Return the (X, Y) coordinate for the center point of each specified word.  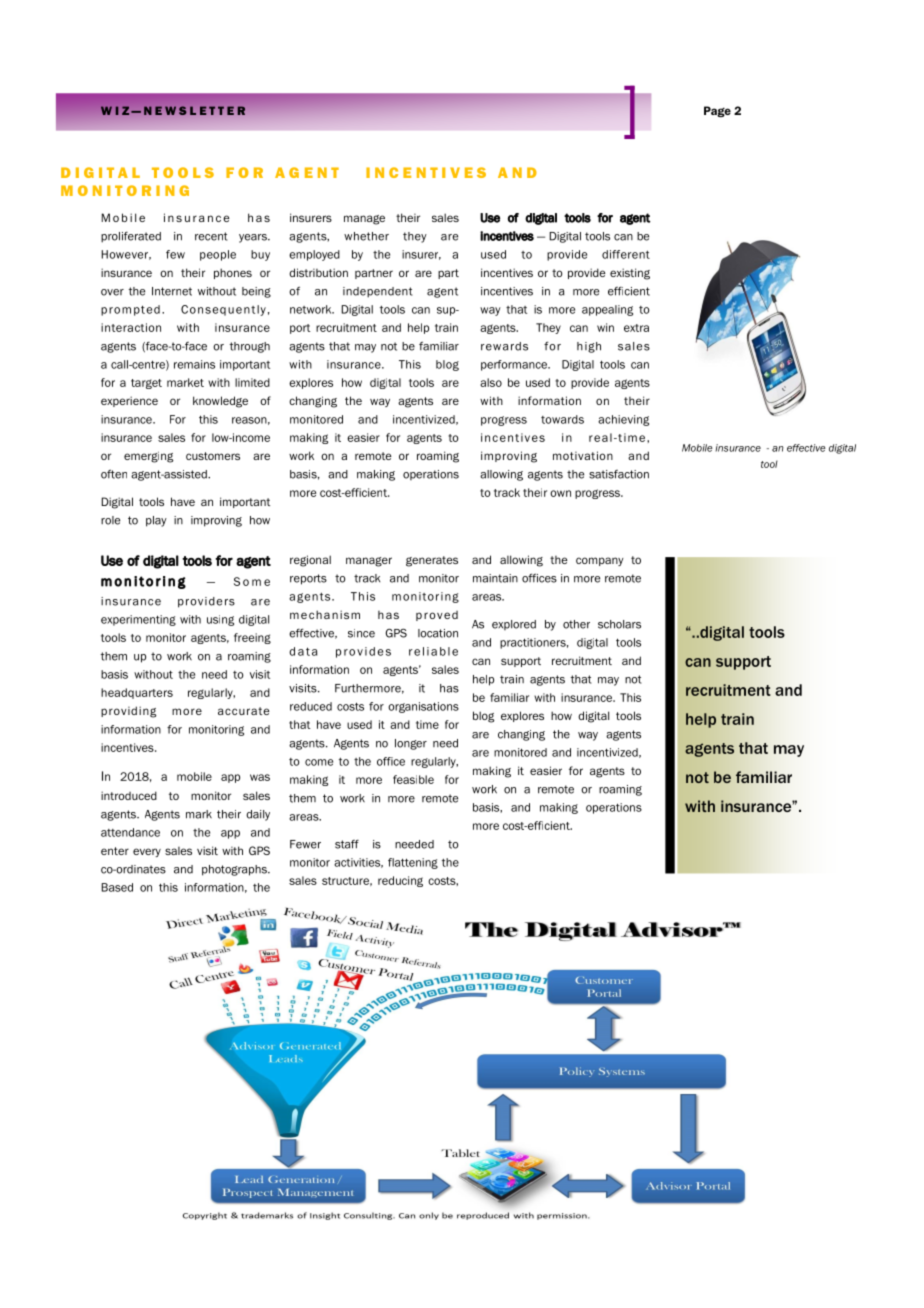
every (147, 852)
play (156, 521)
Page (717, 111)
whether (366, 236)
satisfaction (619, 474)
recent (211, 236)
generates (432, 561)
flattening (413, 863)
